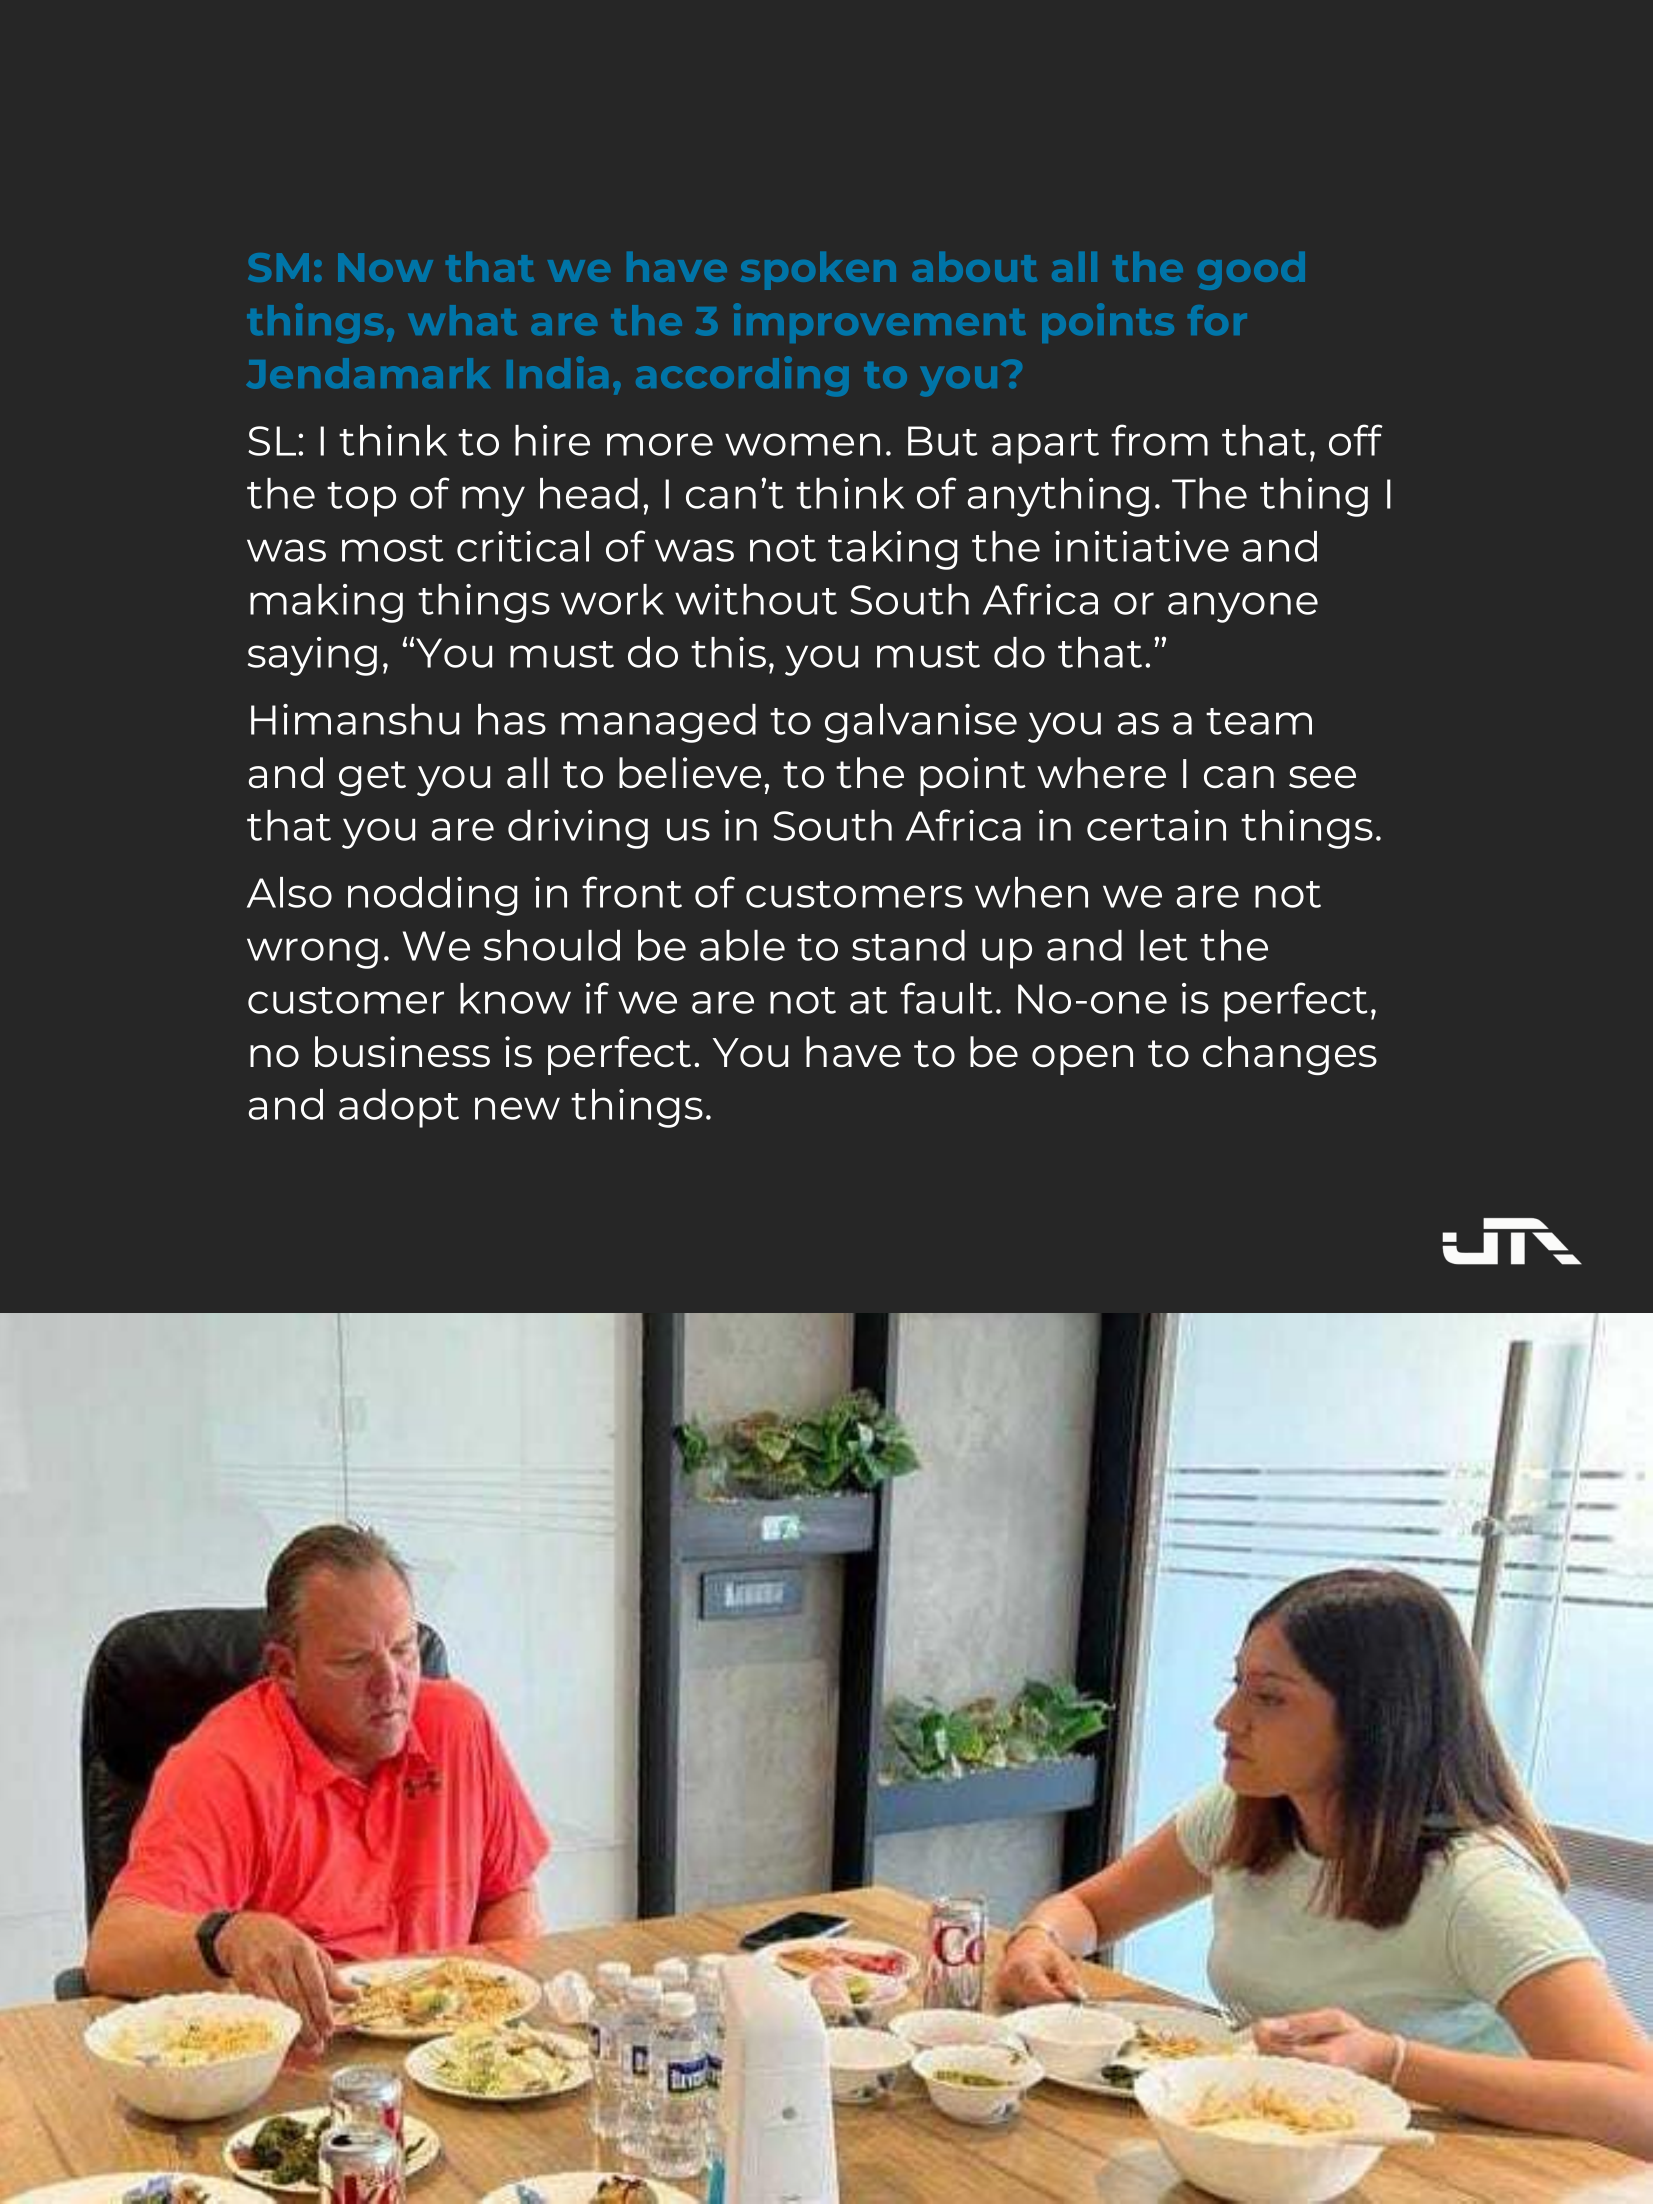 The image size is (1653, 2204). What do you see at coordinates (1290, 1055) in the screenshot?
I see `changes` at bounding box center [1290, 1055].
